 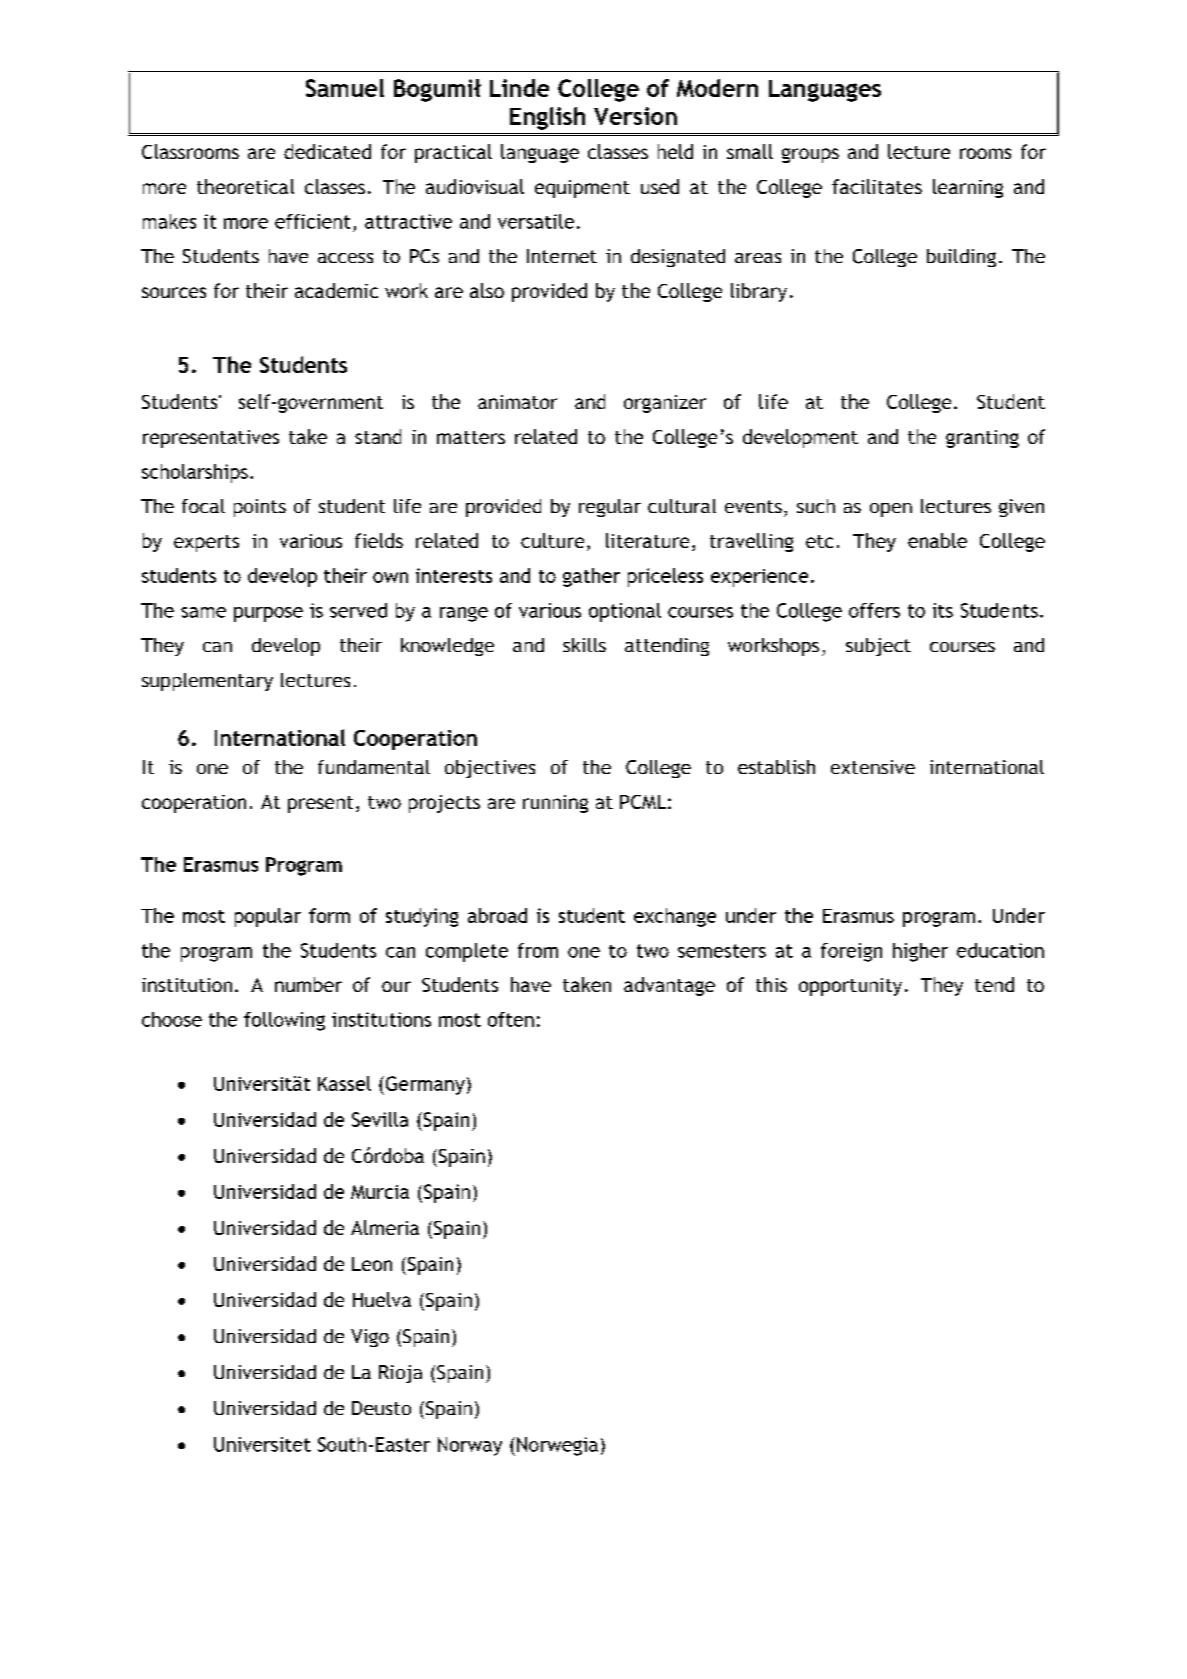 What do you see at coordinates (327, 151) in the image?
I see `dedicated` at bounding box center [327, 151].
